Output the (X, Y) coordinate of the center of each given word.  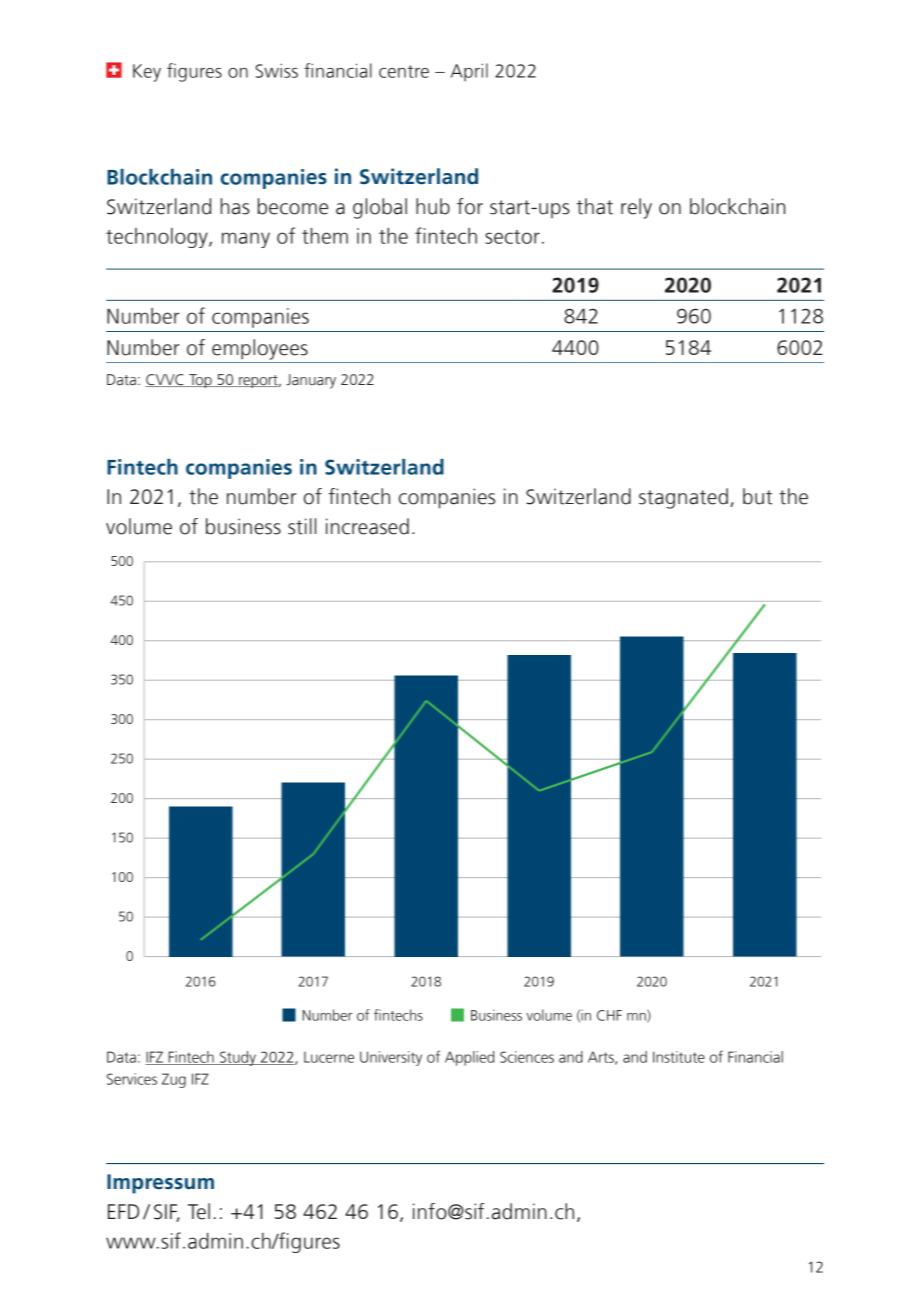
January (311, 381)
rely (636, 208)
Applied (469, 1058)
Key (147, 73)
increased (367, 526)
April (469, 72)
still (302, 526)
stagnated (683, 498)
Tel (199, 1211)
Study (238, 1058)
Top (200, 381)
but (757, 496)
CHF (609, 1015)
